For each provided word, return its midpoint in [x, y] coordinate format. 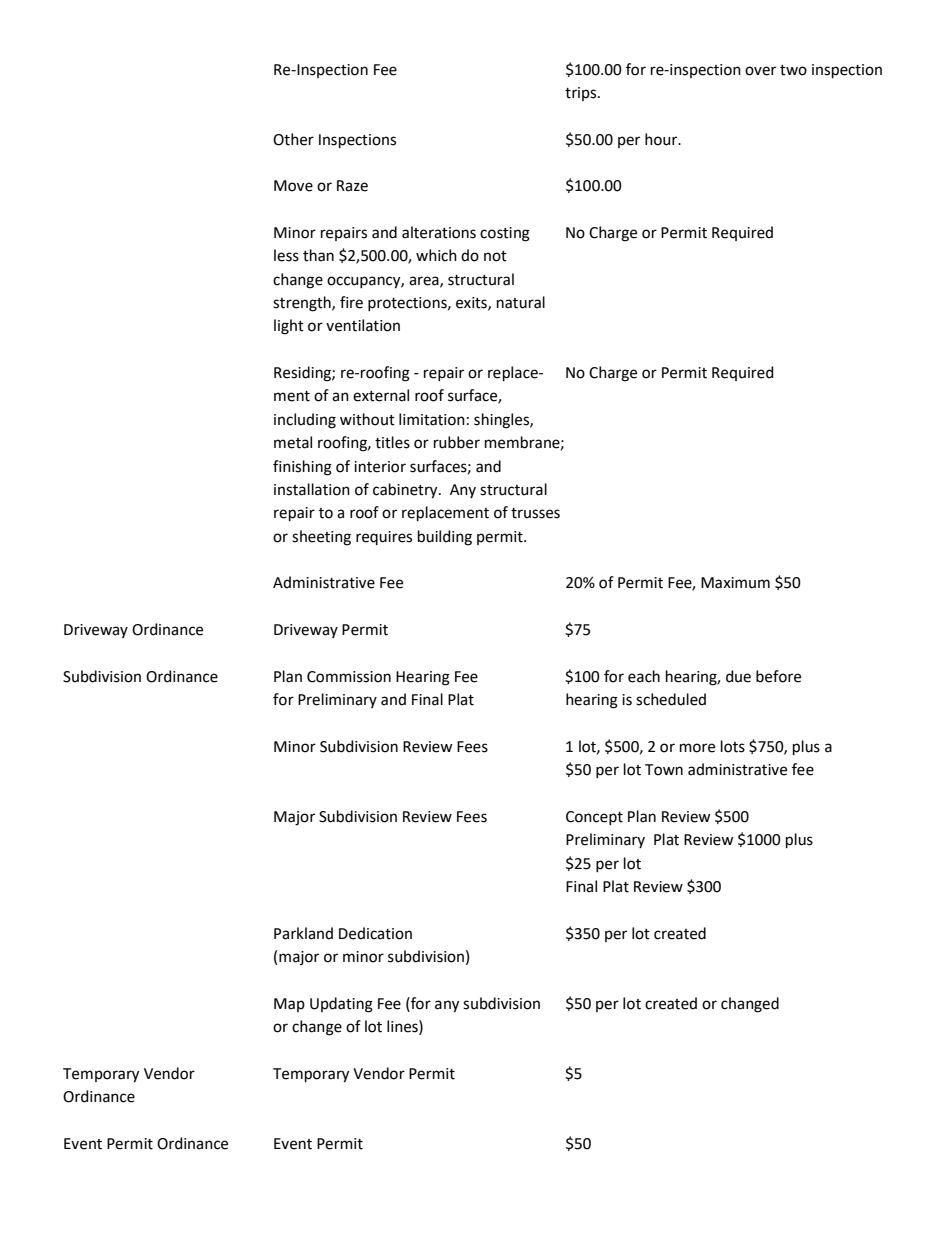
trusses [535, 513]
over [760, 71]
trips [582, 94]
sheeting [321, 538]
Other [293, 139]
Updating [341, 1005]
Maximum [735, 583]
